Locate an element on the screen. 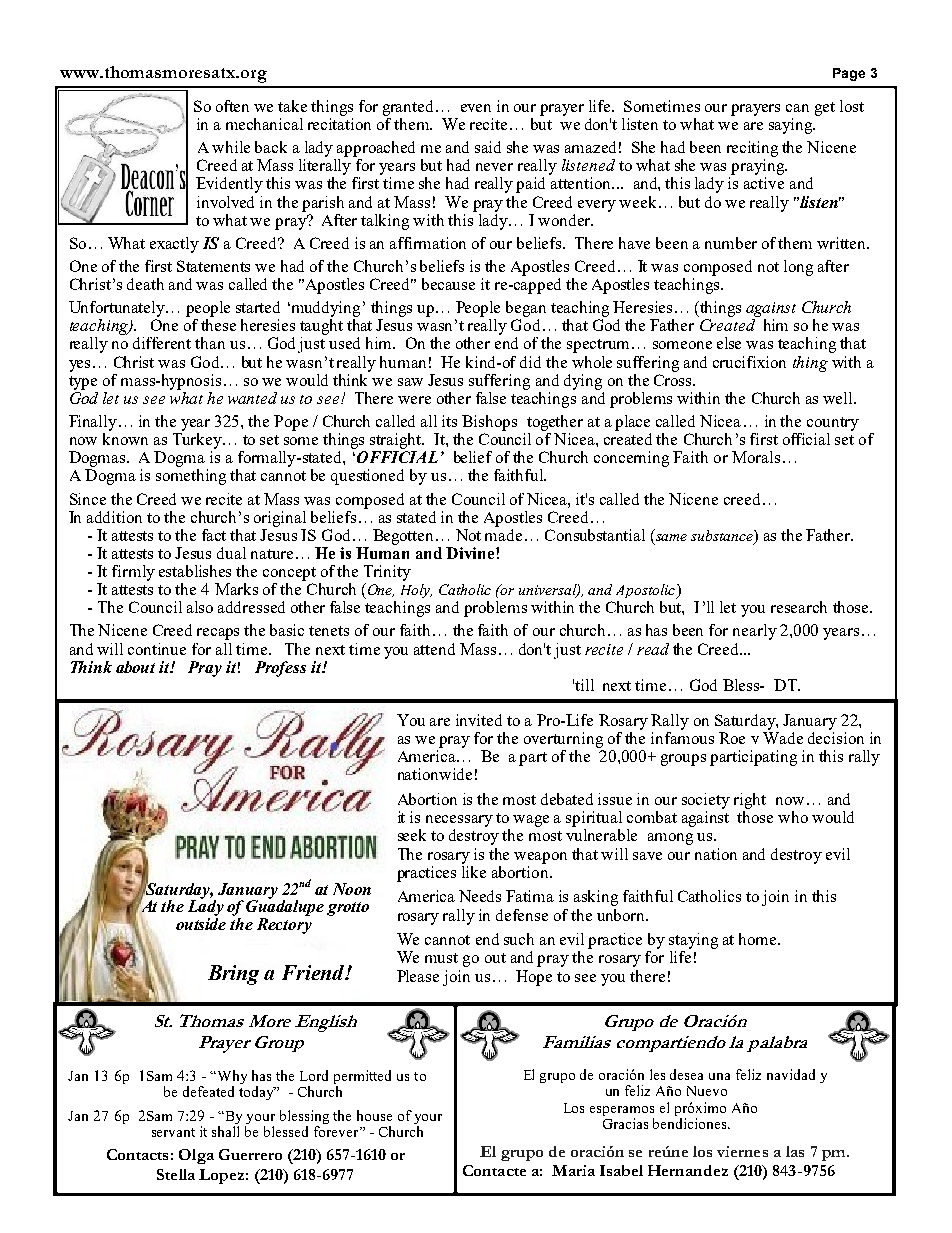  Turkey is located at coordinates (198, 441).
